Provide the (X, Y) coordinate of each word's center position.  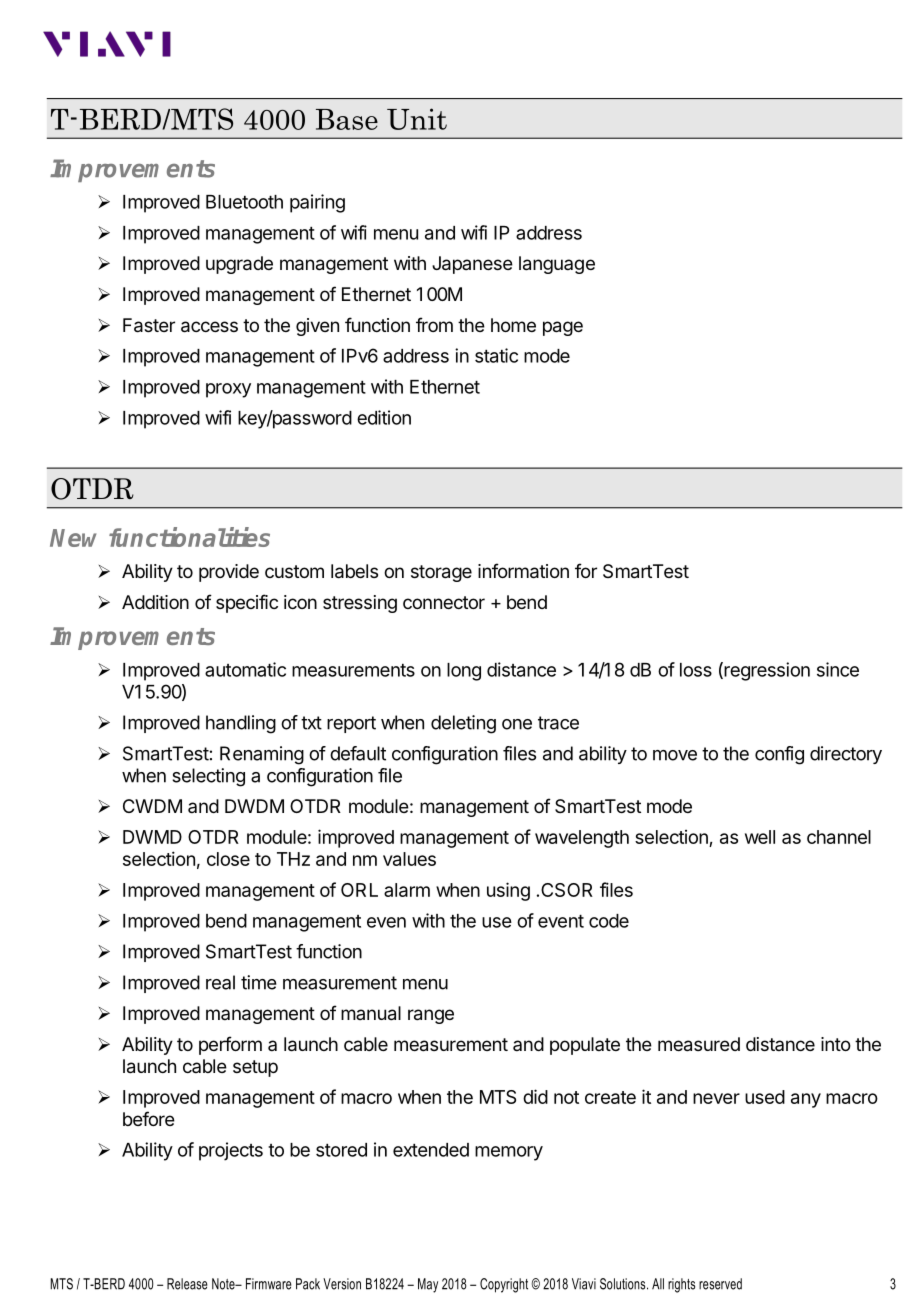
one (517, 724)
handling (241, 724)
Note (224, 1284)
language (557, 265)
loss (696, 670)
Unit (417, 119)
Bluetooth (244, 202)
